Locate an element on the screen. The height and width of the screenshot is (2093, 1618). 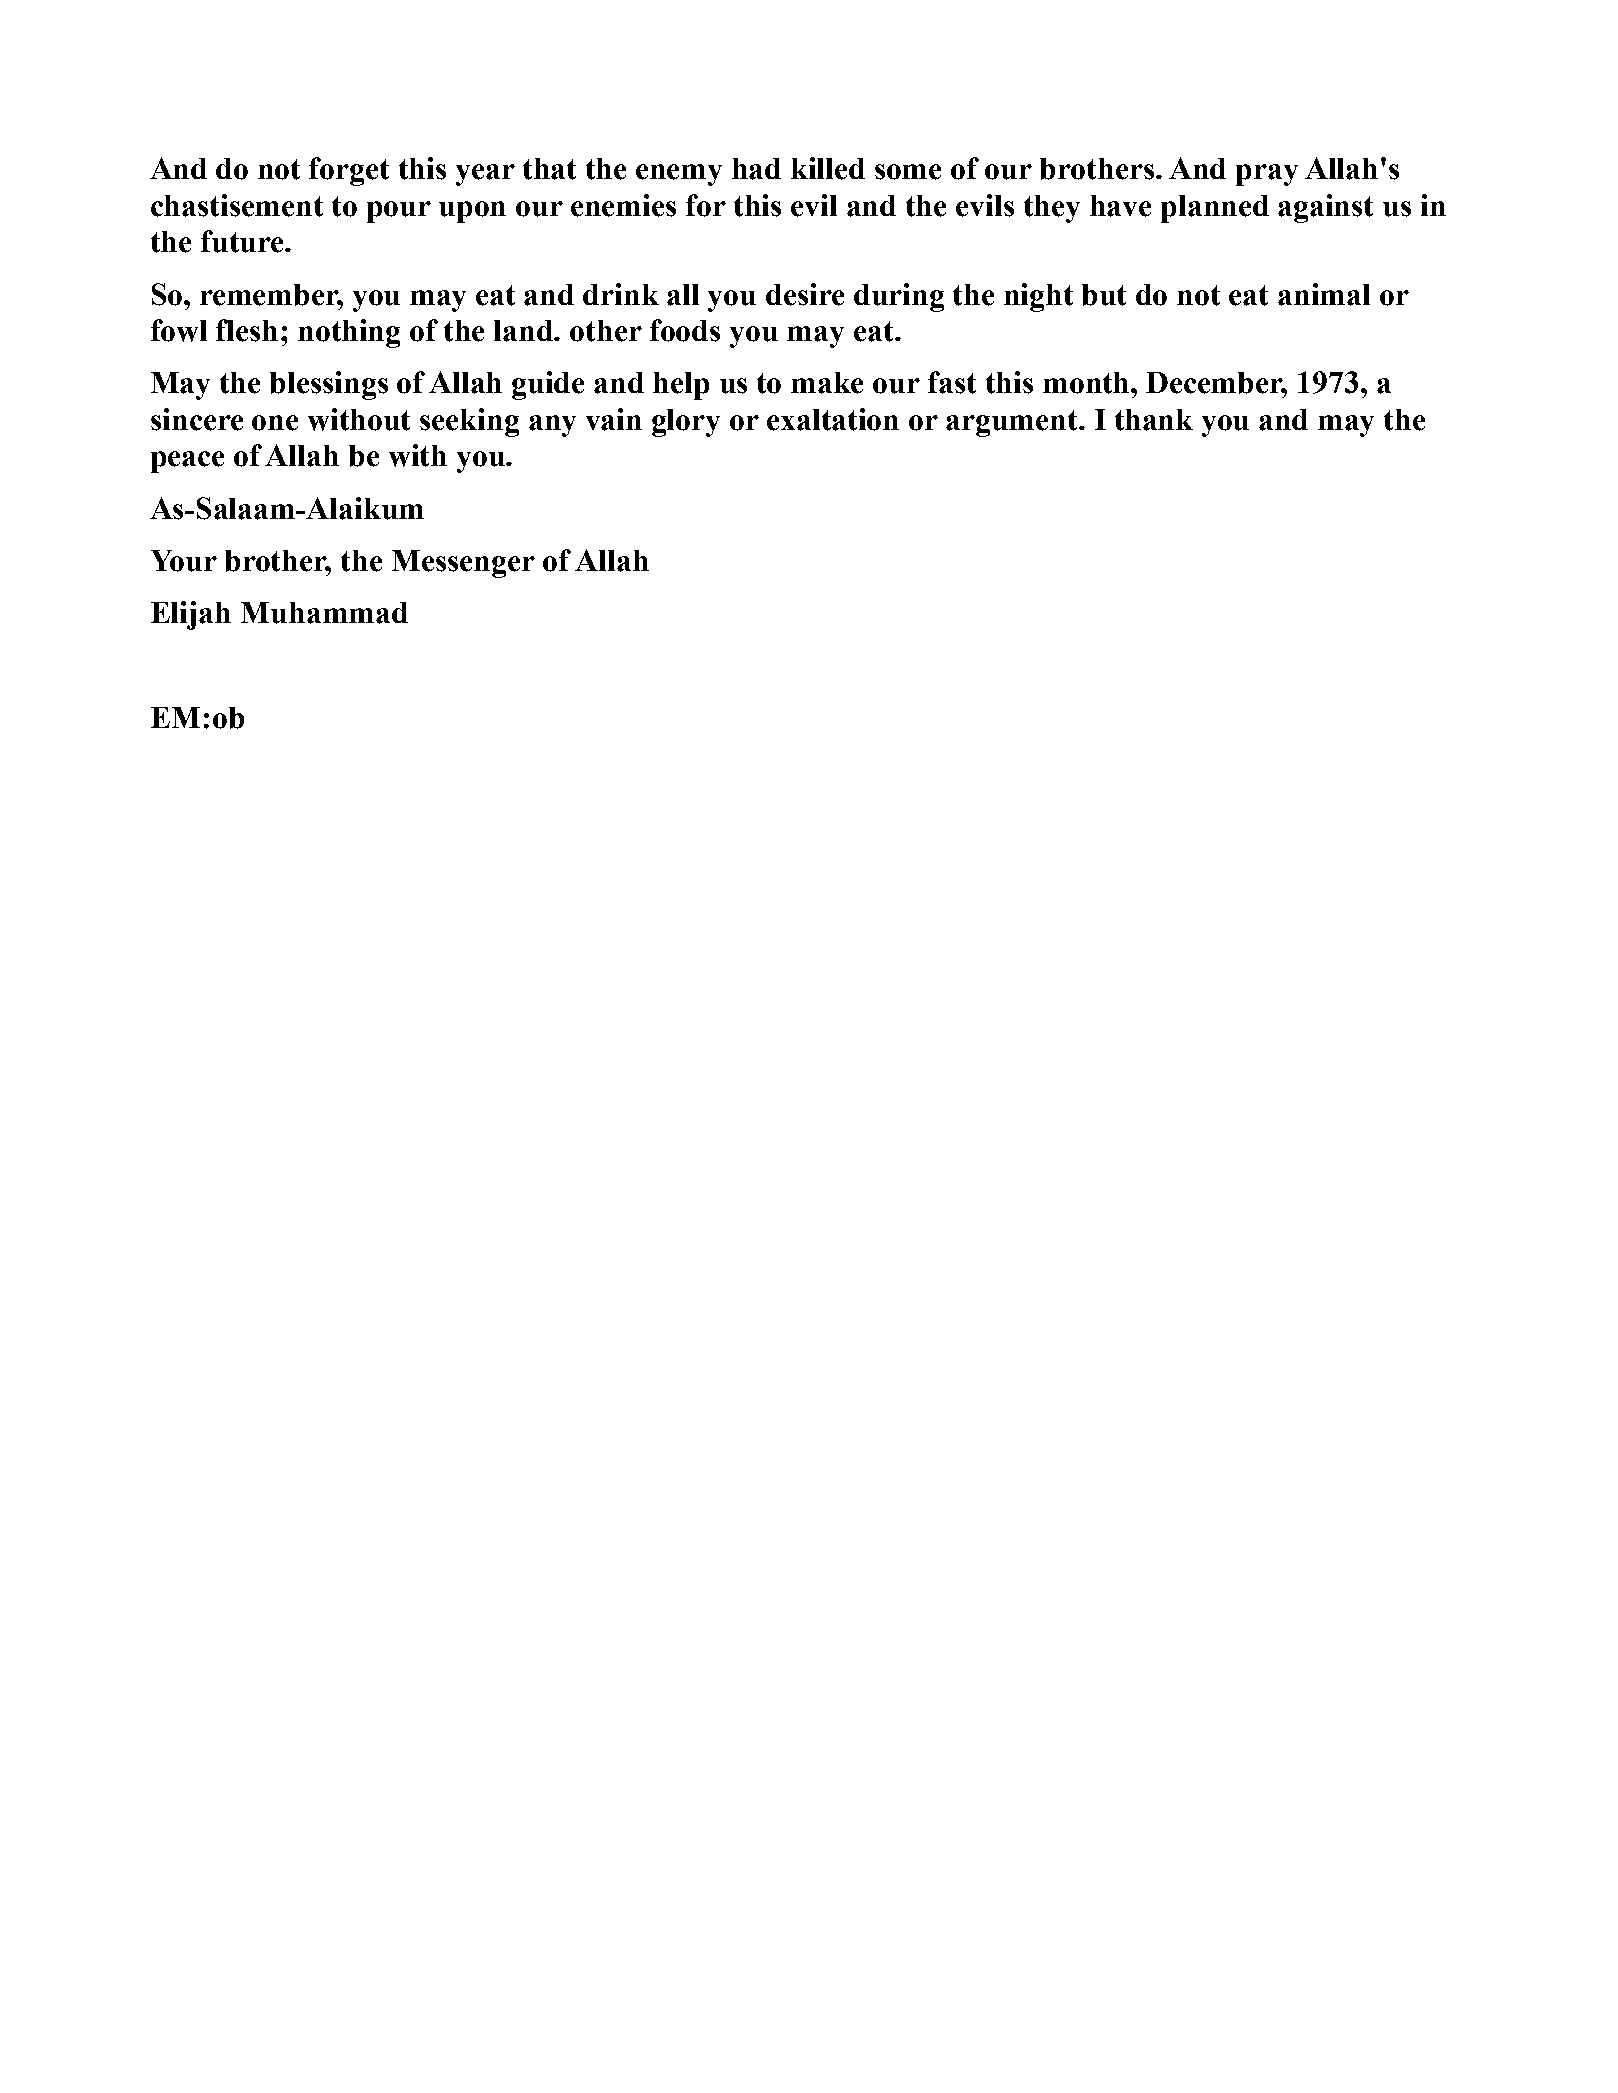
month is located at coordinates (1087, 383).
